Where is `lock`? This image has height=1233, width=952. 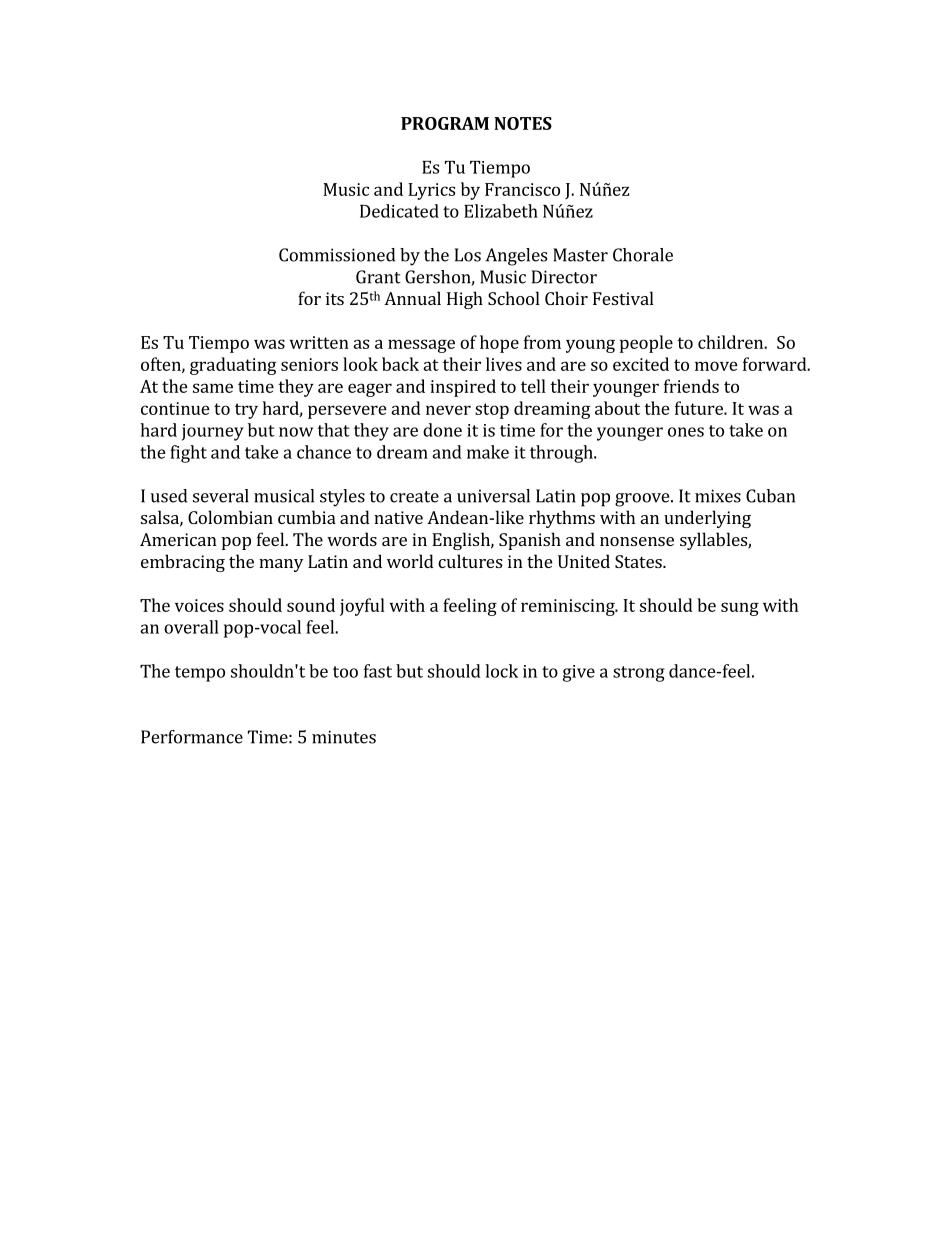 lock is located at coordinates (501, 671).
